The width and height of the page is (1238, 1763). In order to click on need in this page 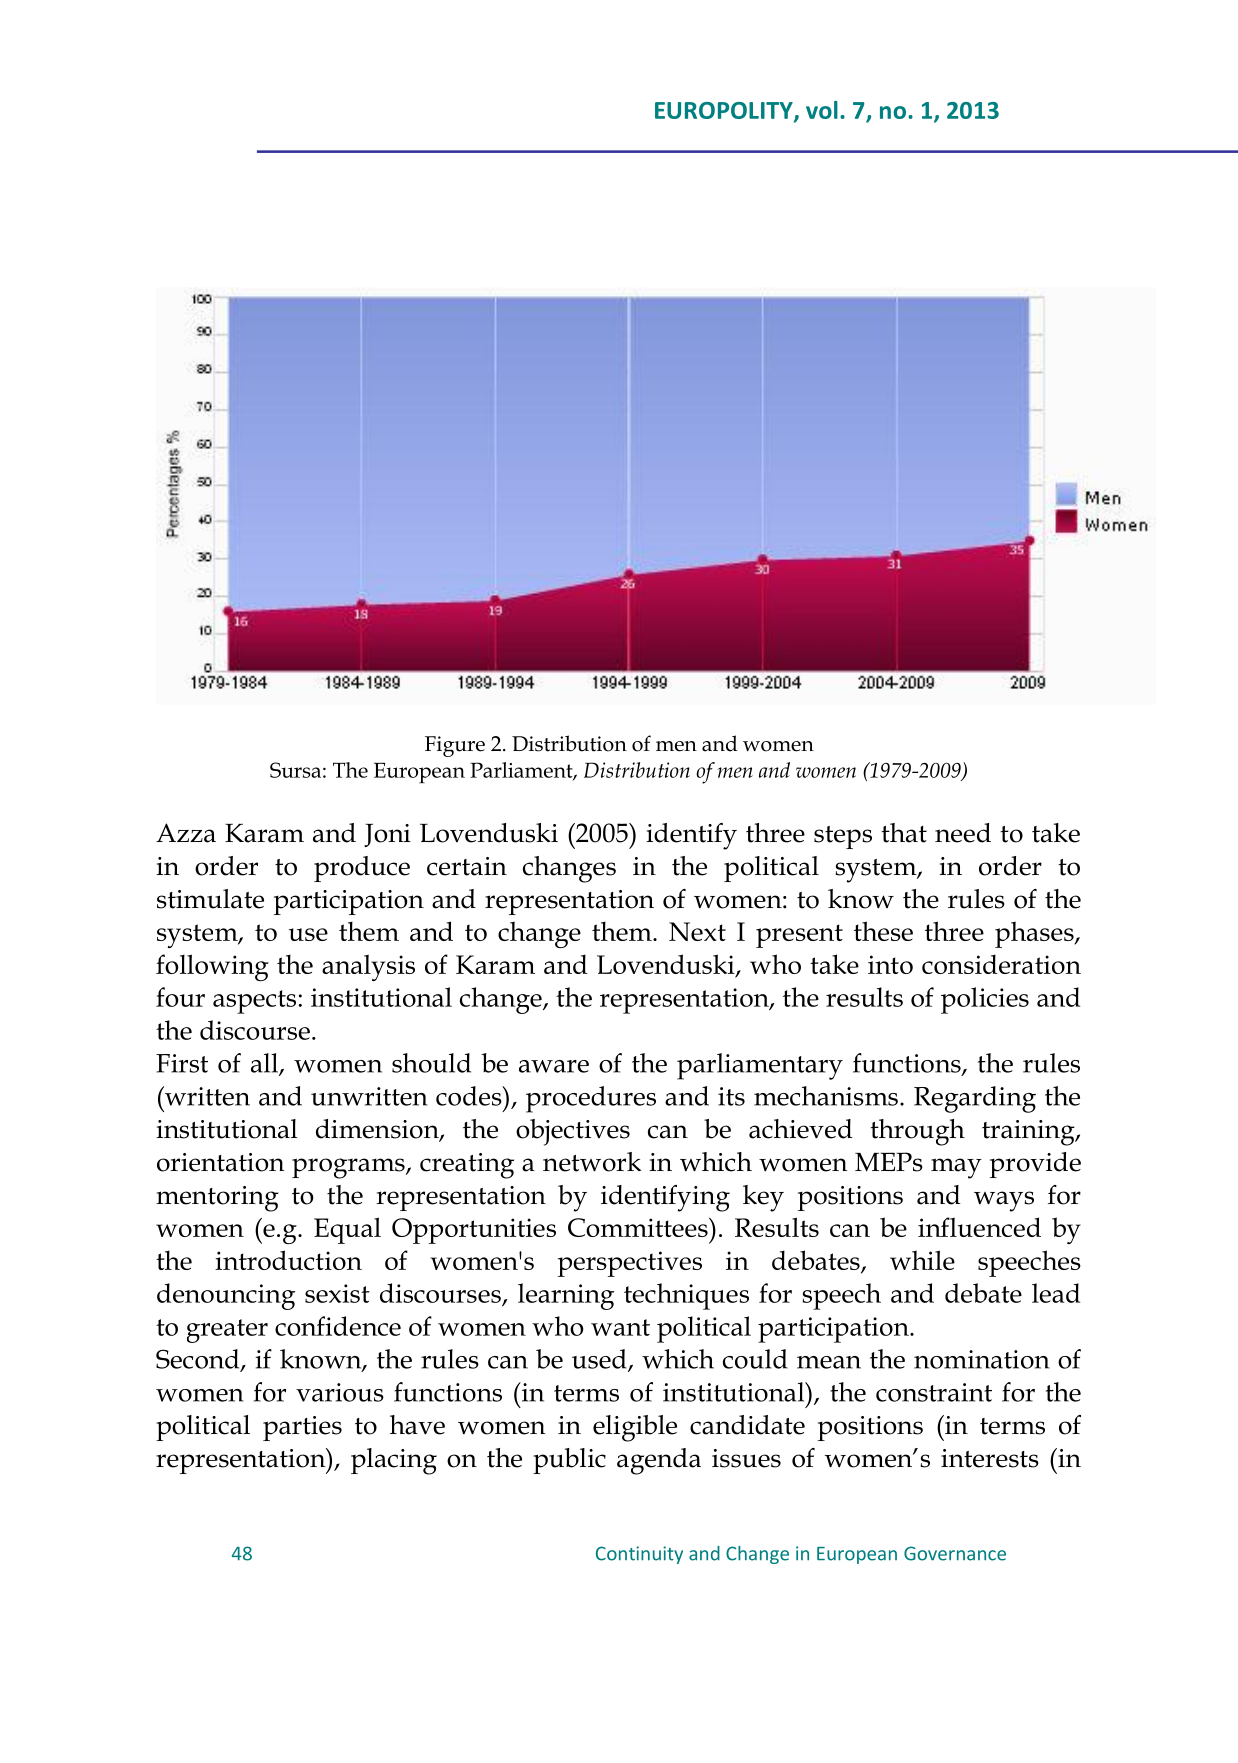, I will do `click(963, 833)`.
